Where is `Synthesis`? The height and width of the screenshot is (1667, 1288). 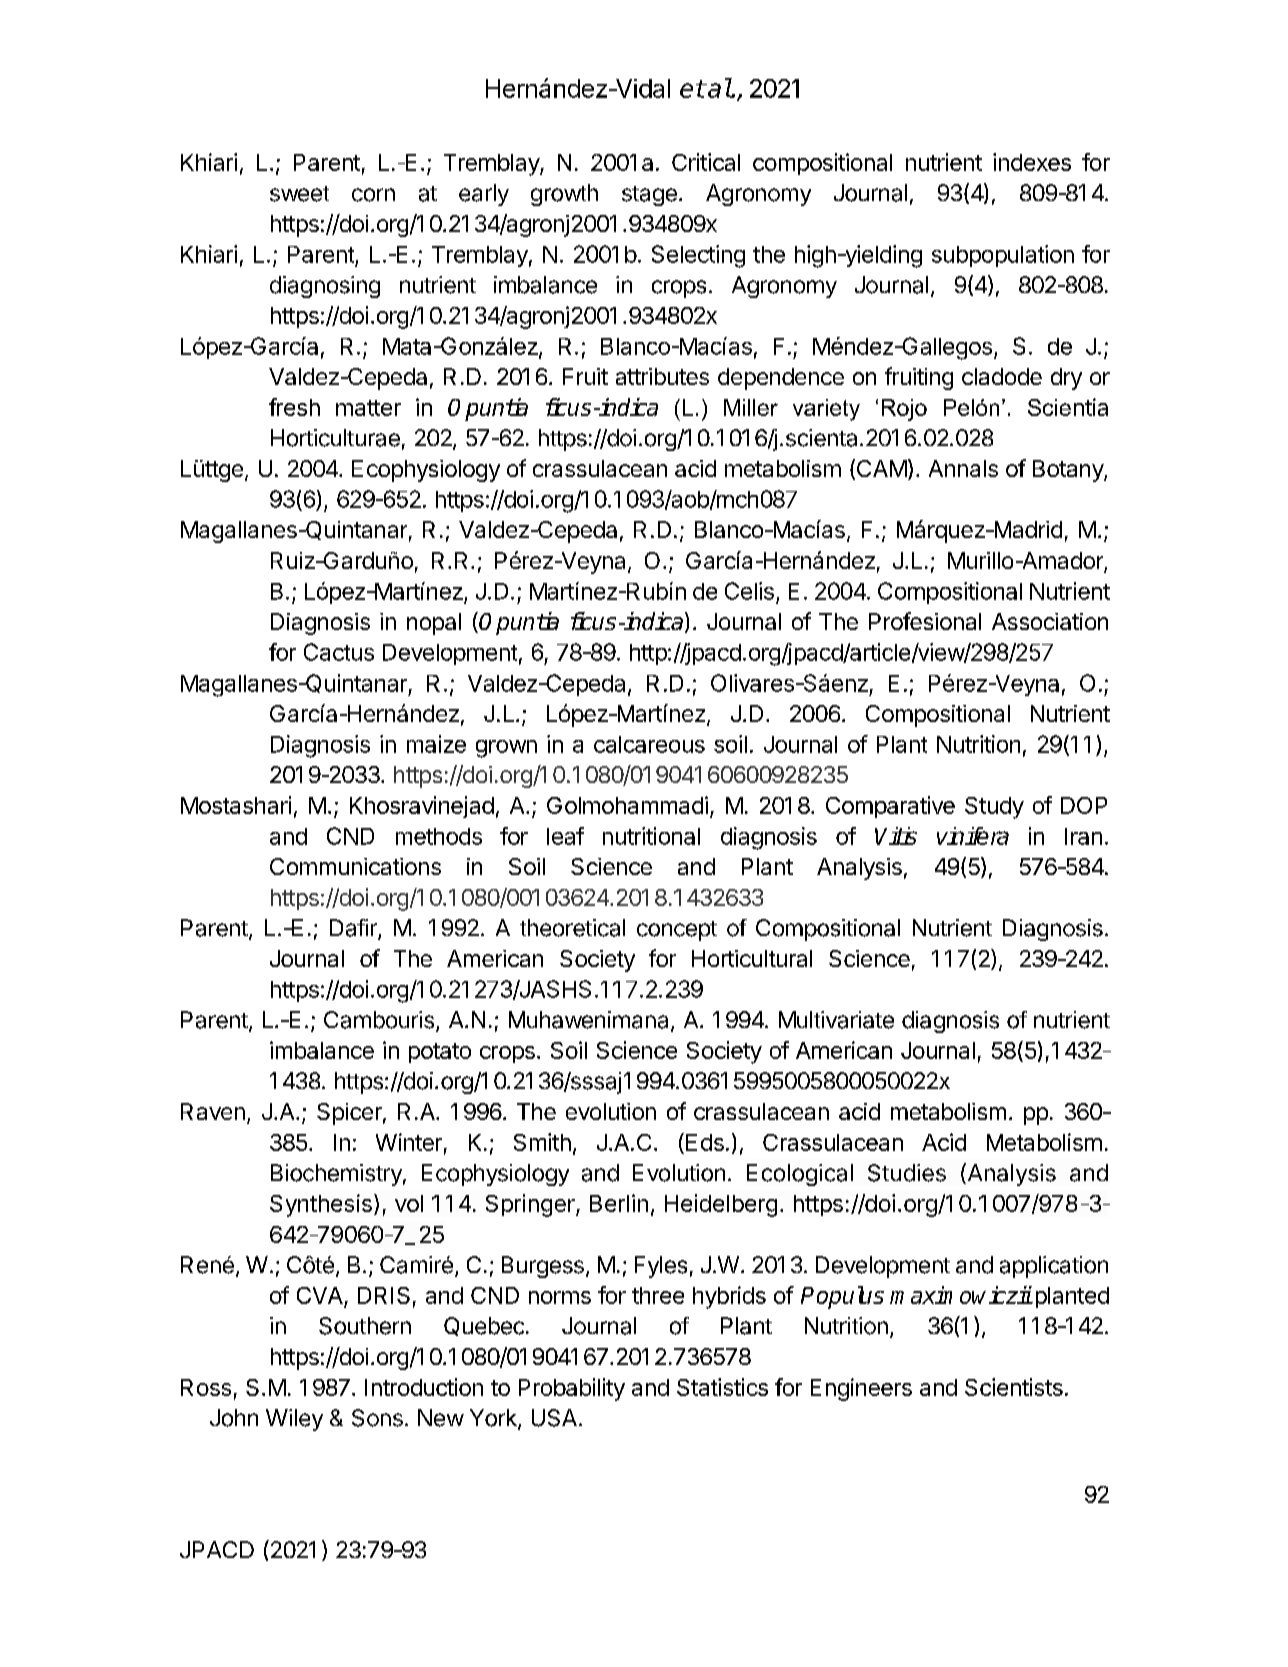 Synthesis is located at coordinates (321, 1205).
